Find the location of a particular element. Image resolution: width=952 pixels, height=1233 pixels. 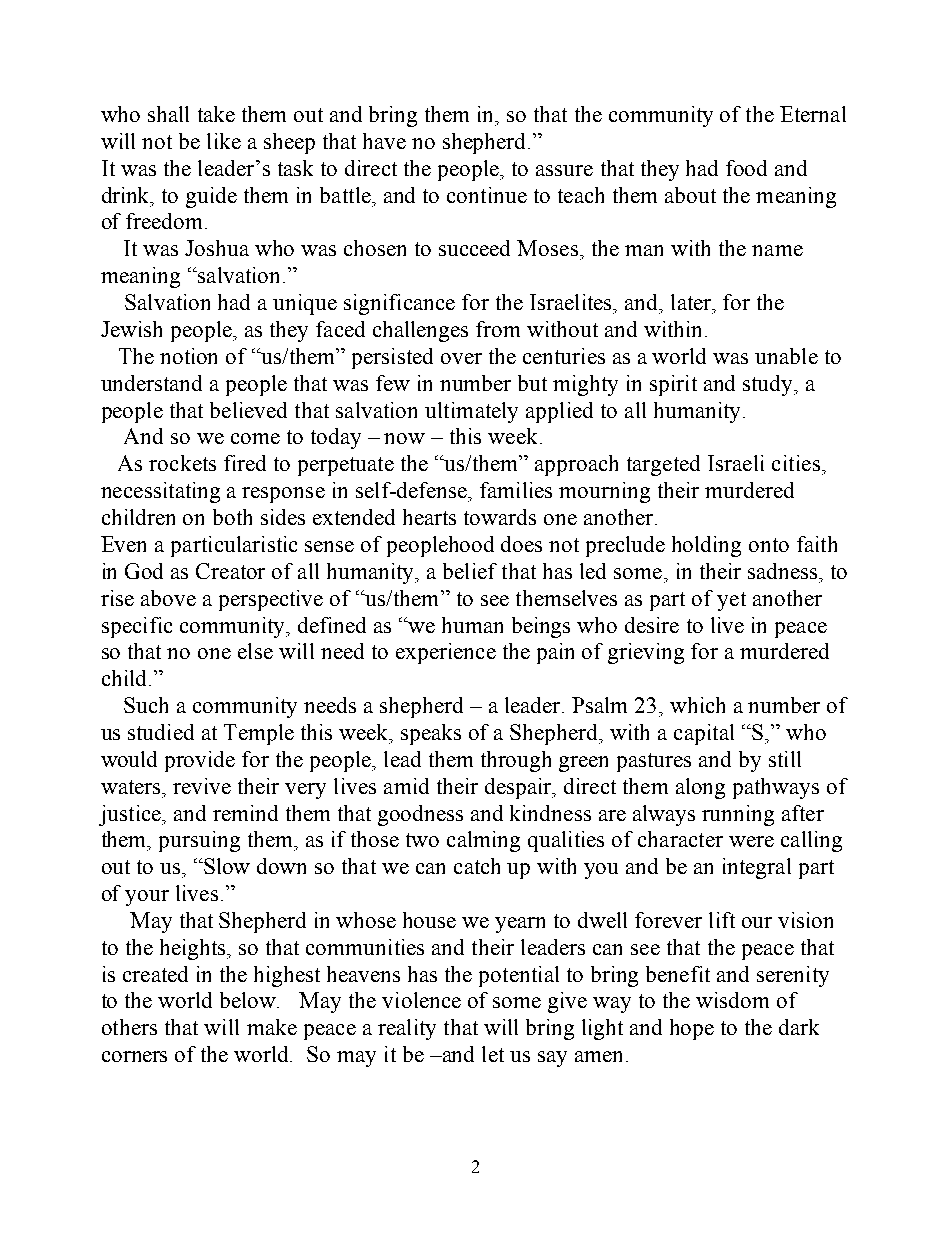

notion is located at coordinates (188, 356).
